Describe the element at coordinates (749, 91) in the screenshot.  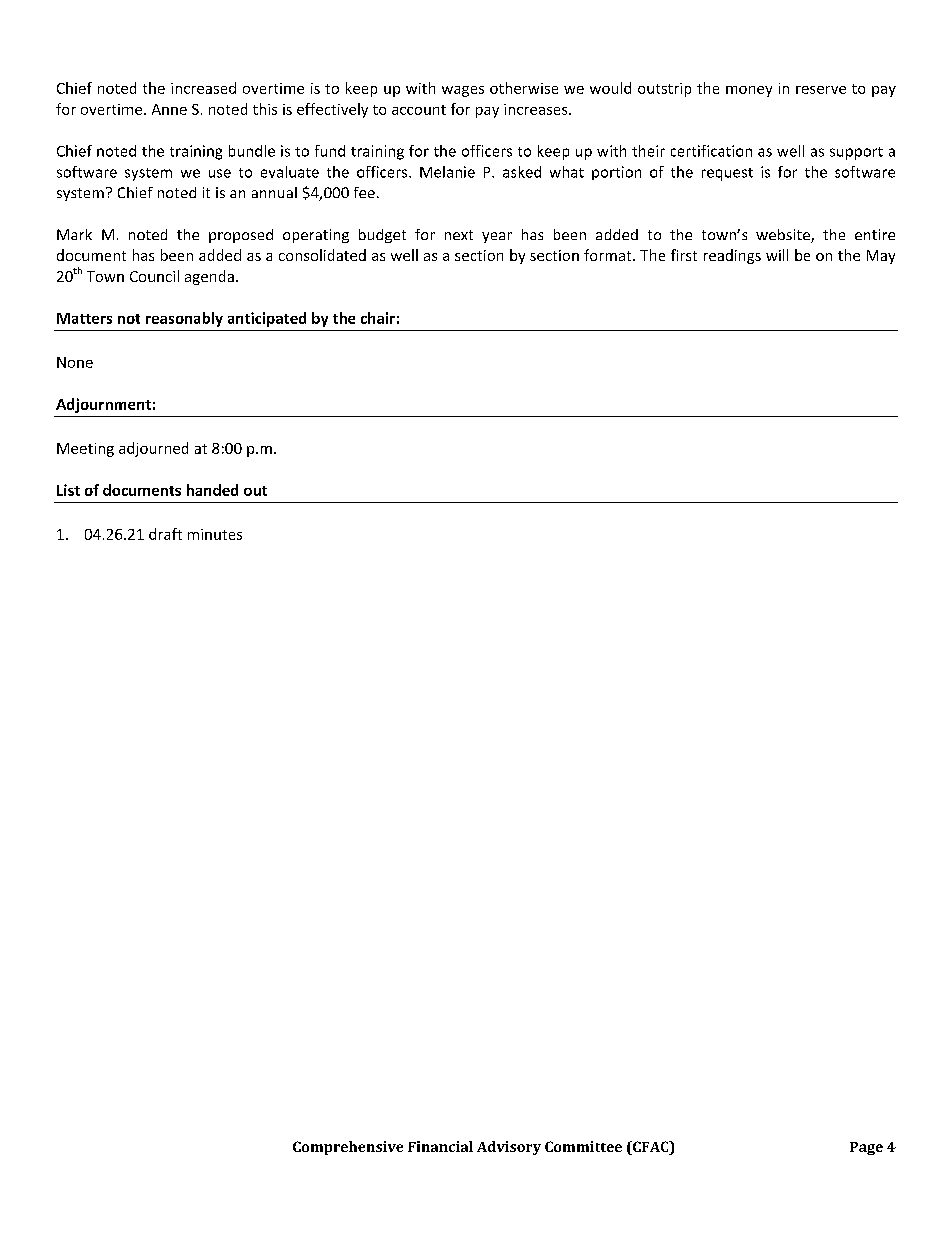
I see `money` at that location.
